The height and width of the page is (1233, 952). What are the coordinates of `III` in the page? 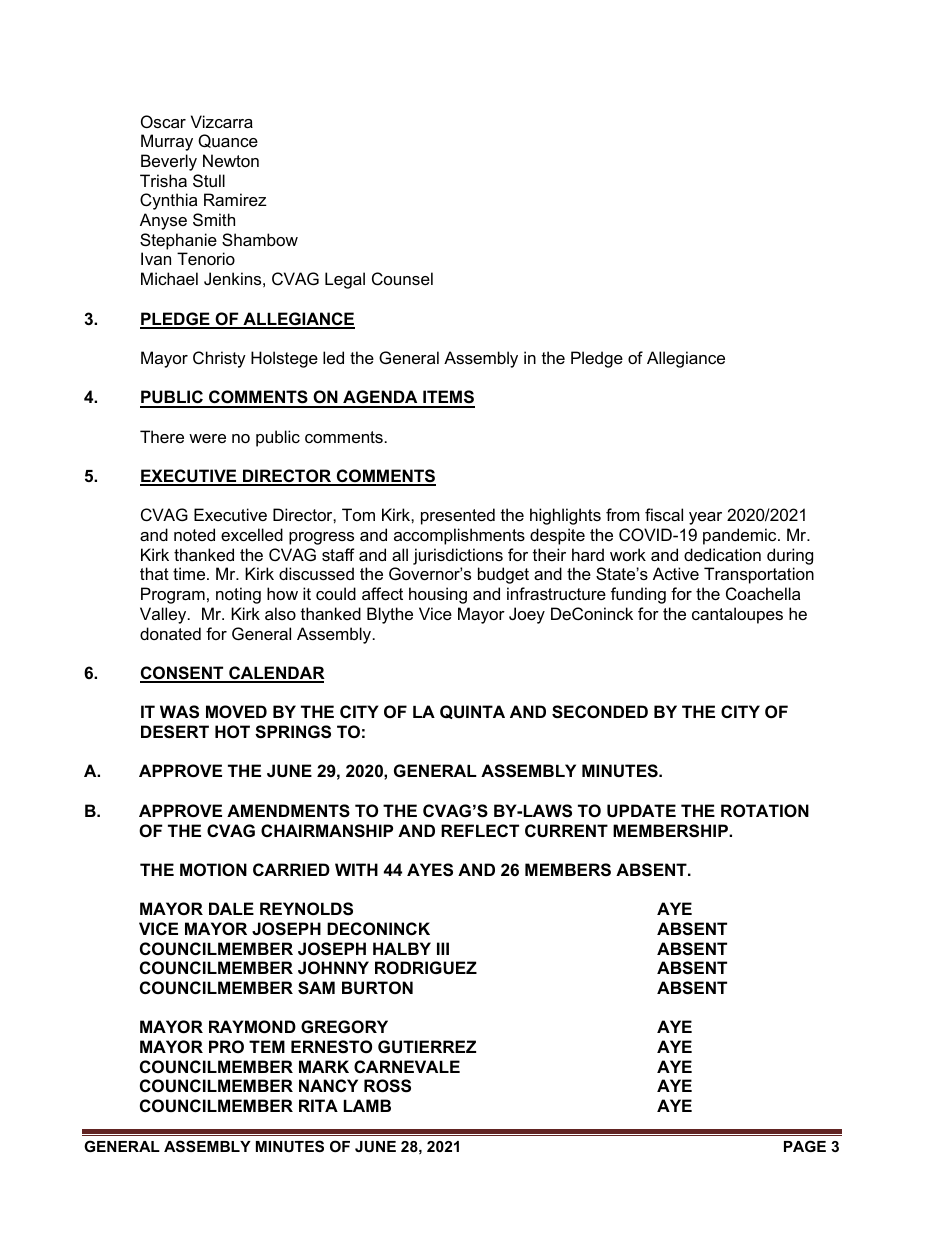 It's located at (443, 948).
